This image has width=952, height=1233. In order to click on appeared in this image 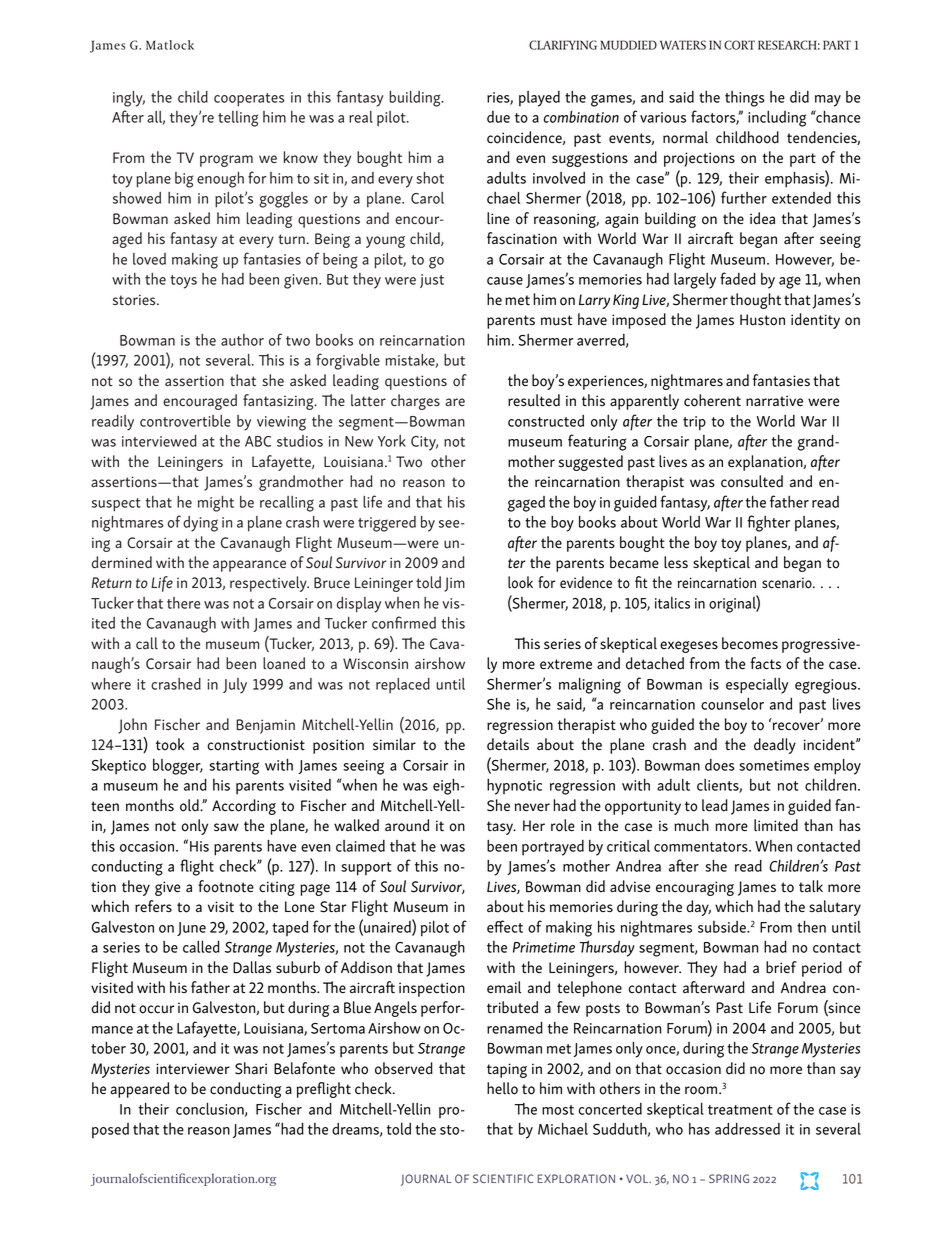, I will do `click(139, 1090)`.
